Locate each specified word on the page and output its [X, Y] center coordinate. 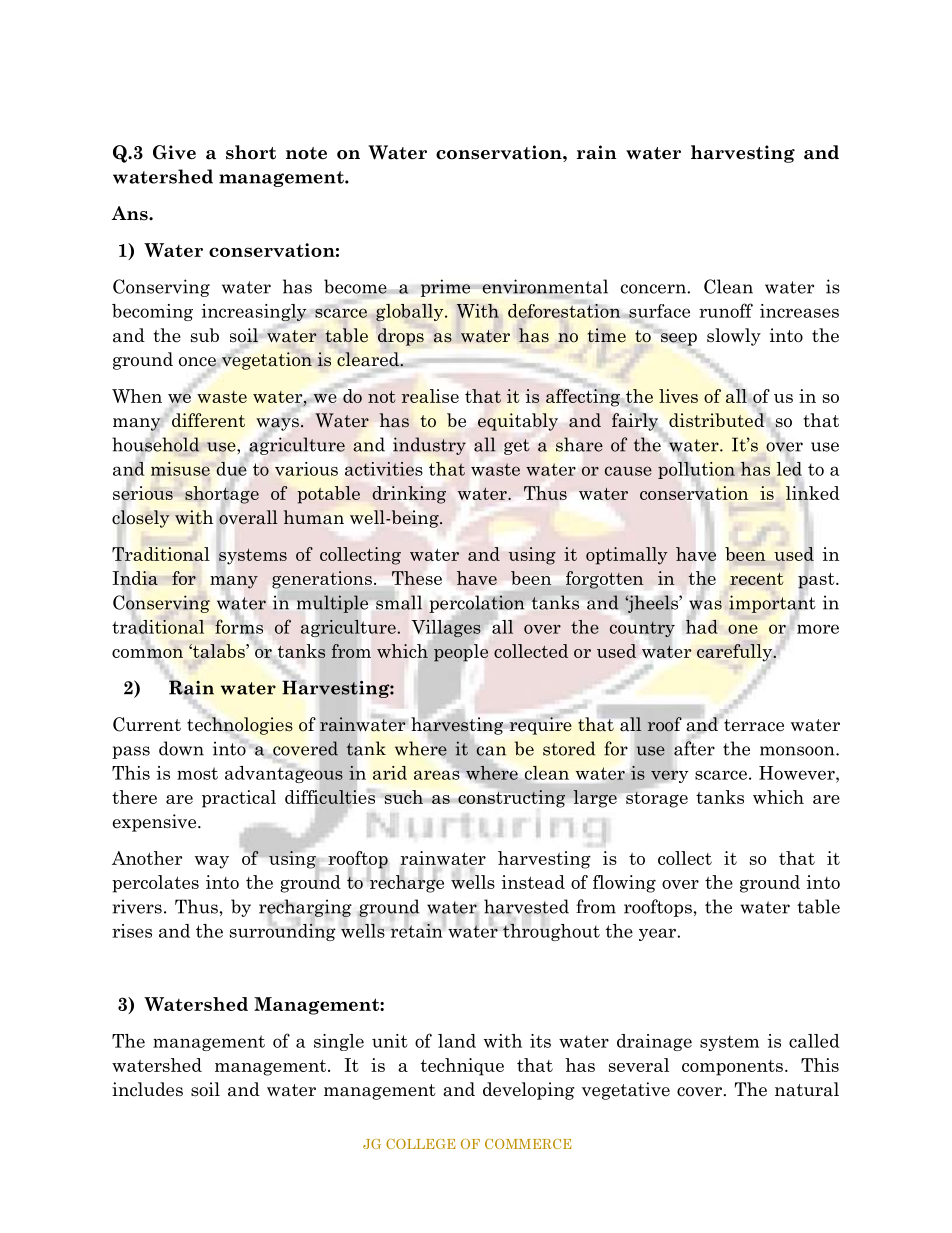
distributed [716, 420]
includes [147, 1089]
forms [239, 626]
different [208, 420]
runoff [726, 310]
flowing [624, 884]
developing [529, 1091]
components [732, 1068]
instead [533, 882]
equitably [518, 422]
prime [446, 288]
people [461, 654]
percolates [155, 884]
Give [174, 152]
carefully [736, 653]
